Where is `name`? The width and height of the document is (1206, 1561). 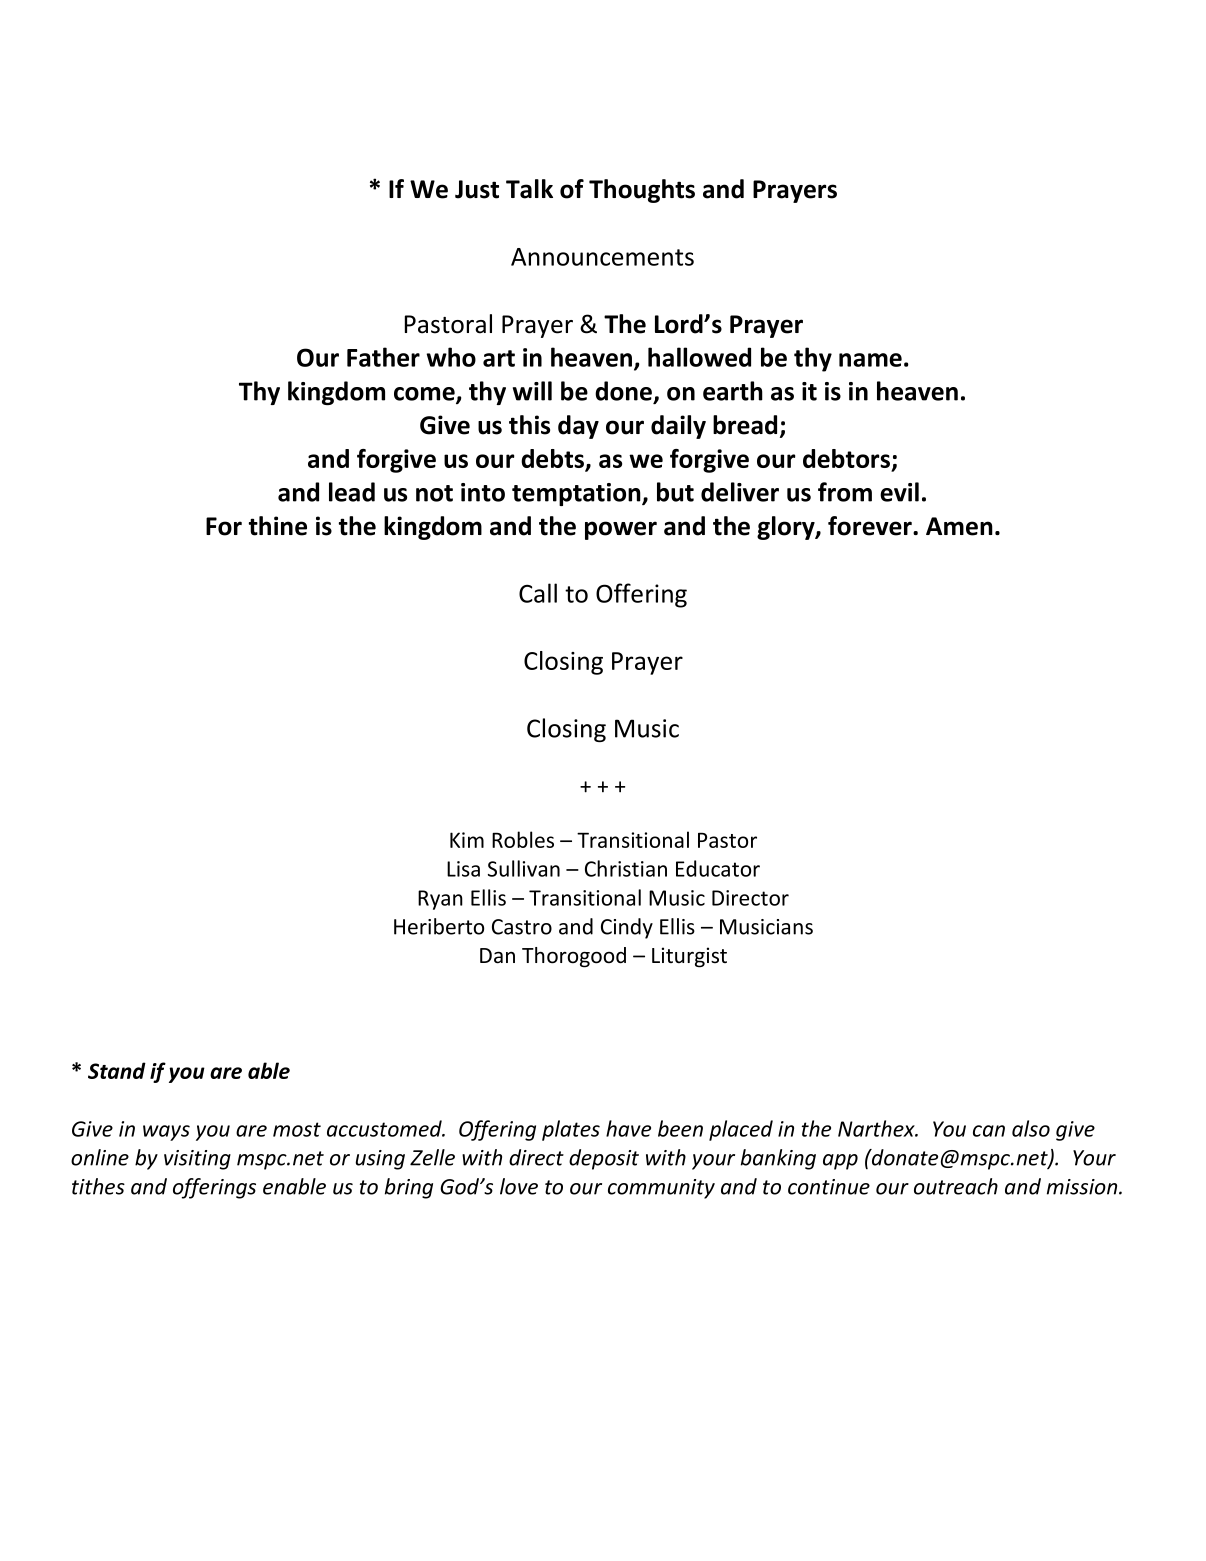 name is located at coordinates (870, 360).
